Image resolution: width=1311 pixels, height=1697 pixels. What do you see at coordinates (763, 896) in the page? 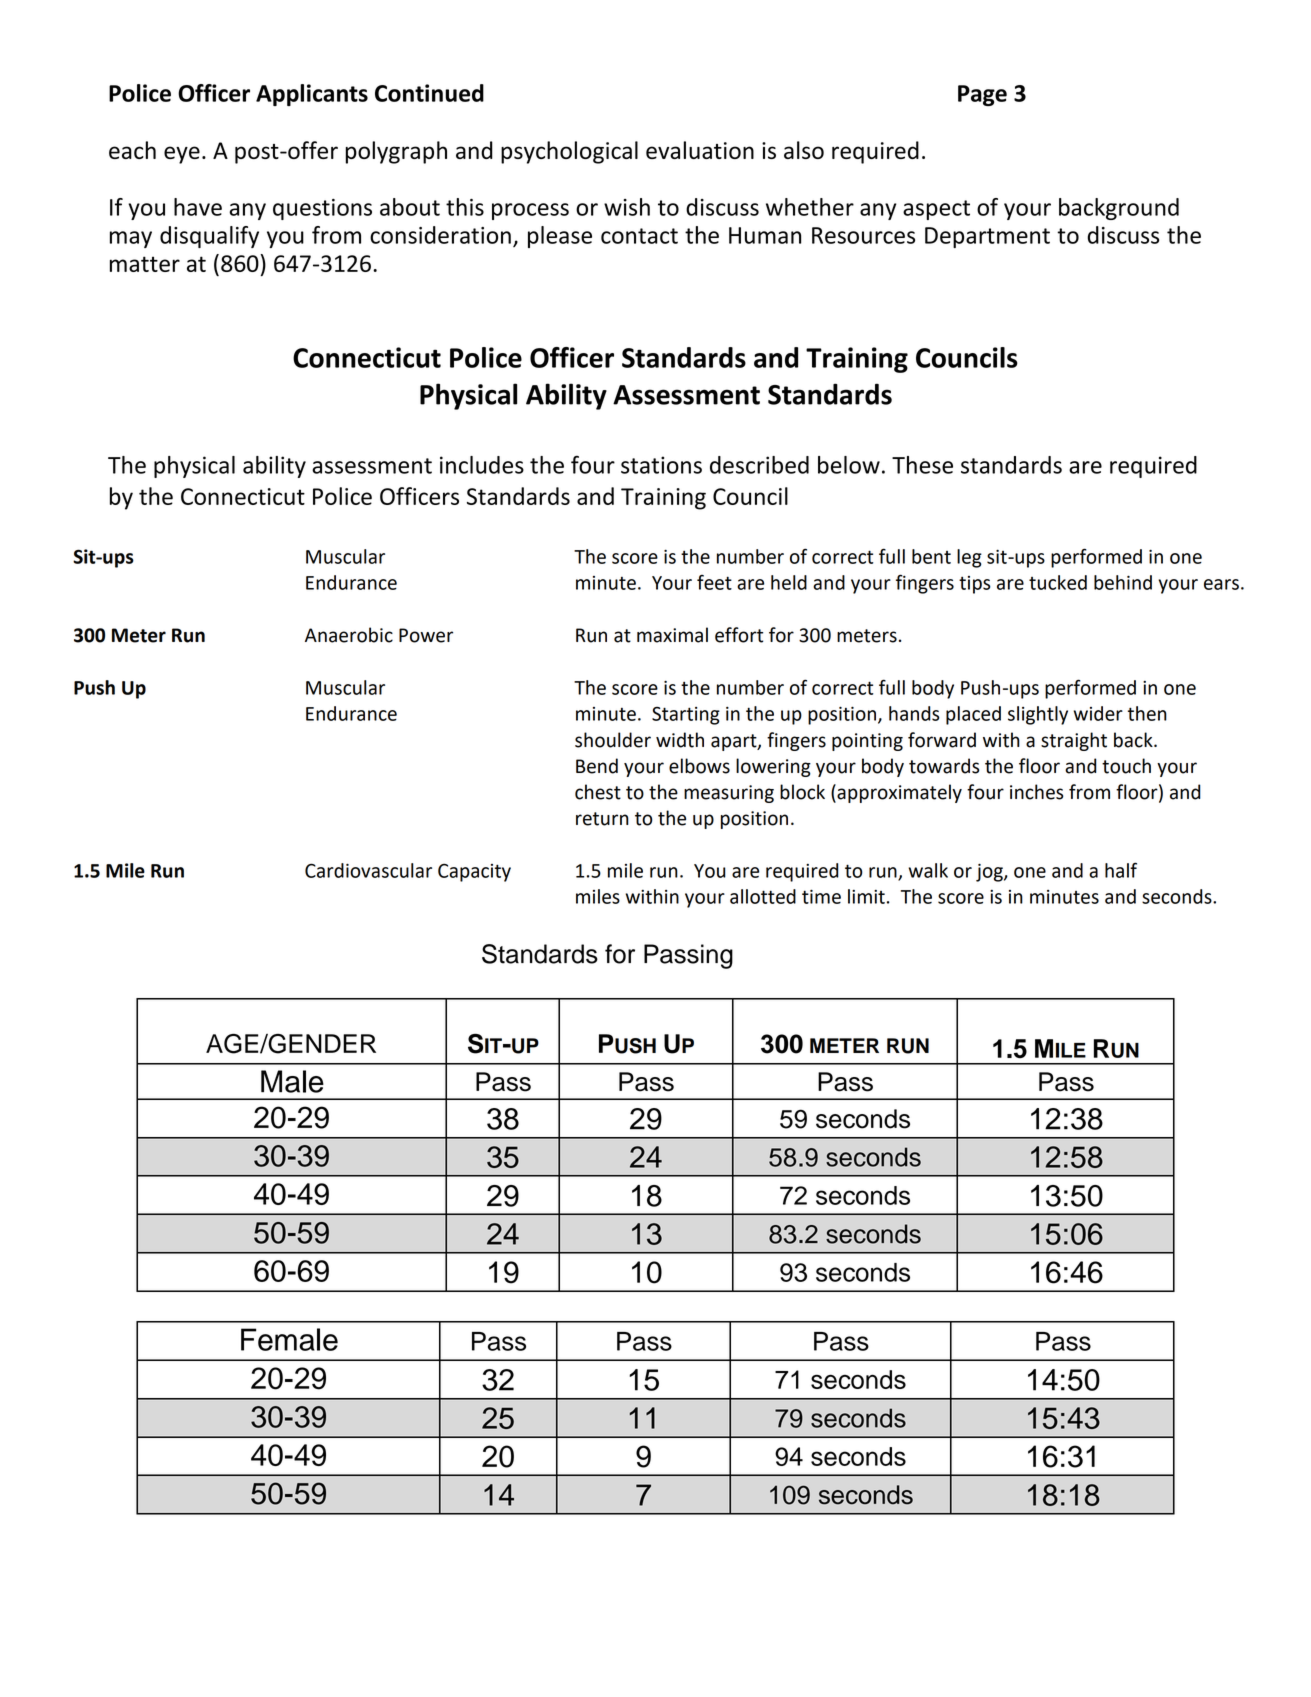
I see `allotted` at bounding box center [763, 896].
